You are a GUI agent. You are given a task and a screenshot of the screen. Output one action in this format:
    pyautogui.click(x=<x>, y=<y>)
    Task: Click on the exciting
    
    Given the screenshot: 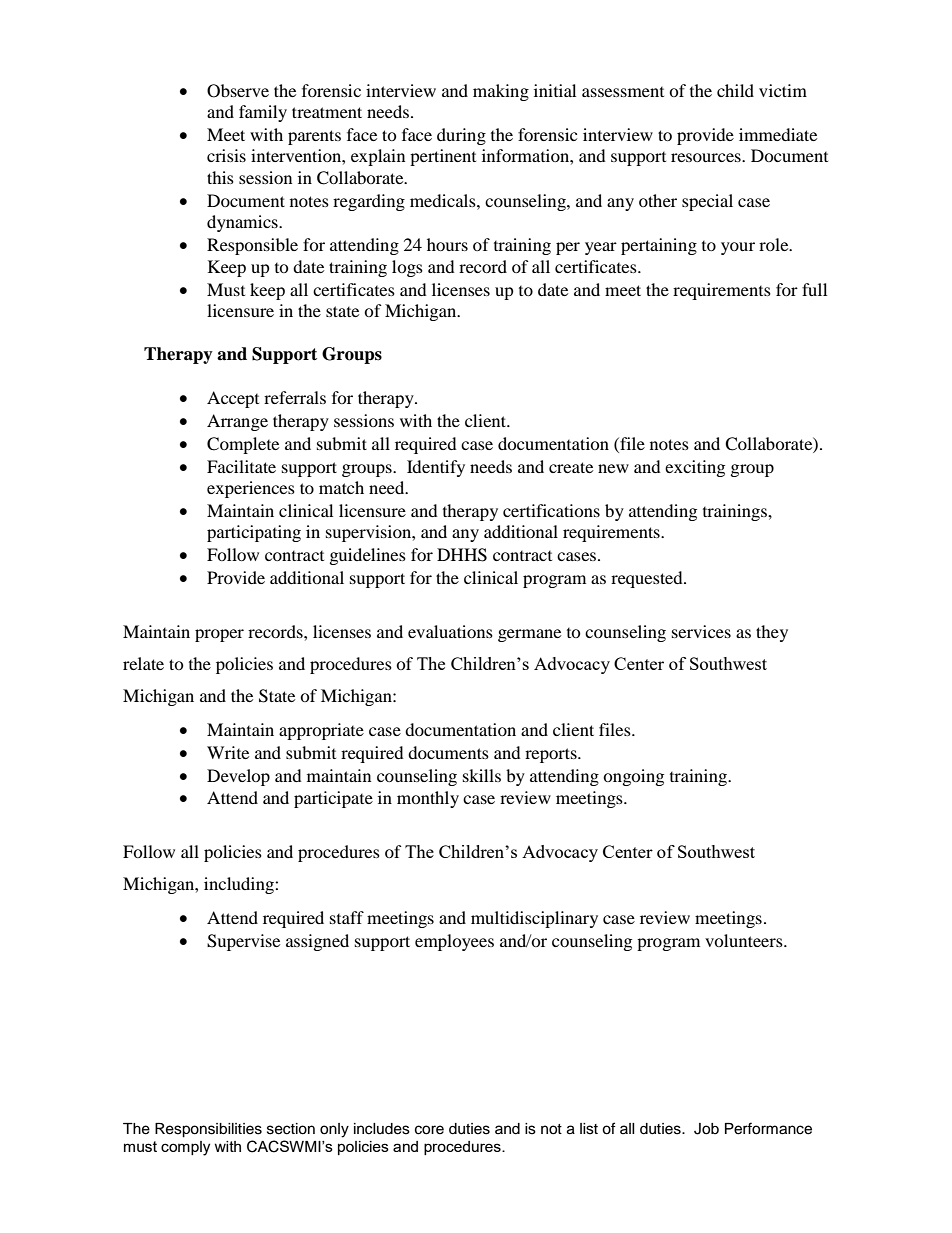 What is the action you would take?
    pyautogui.click(x=695, y=468)
